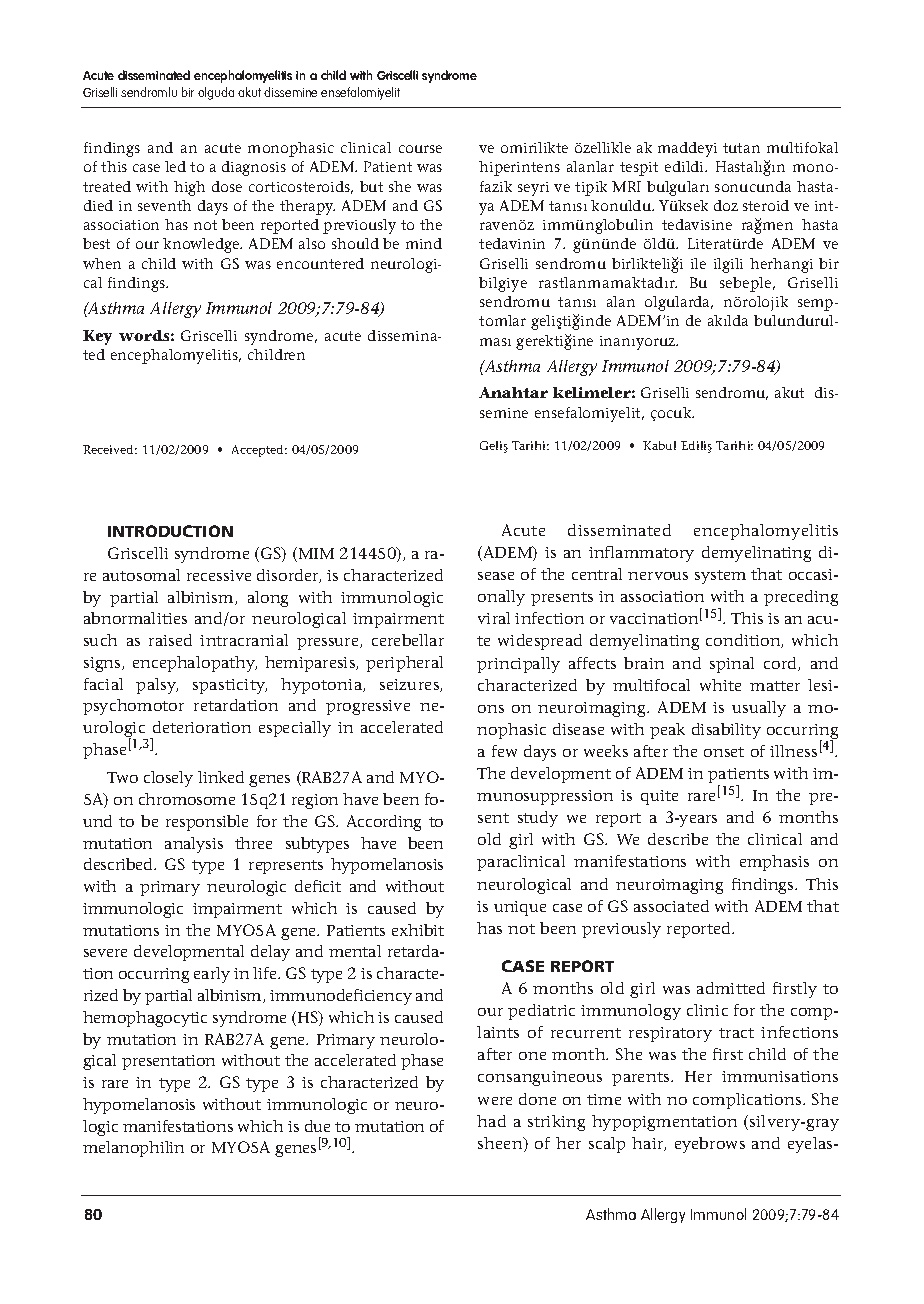 This document has height=1304, width=924. I want to click on MRI, so click(626, 186).
